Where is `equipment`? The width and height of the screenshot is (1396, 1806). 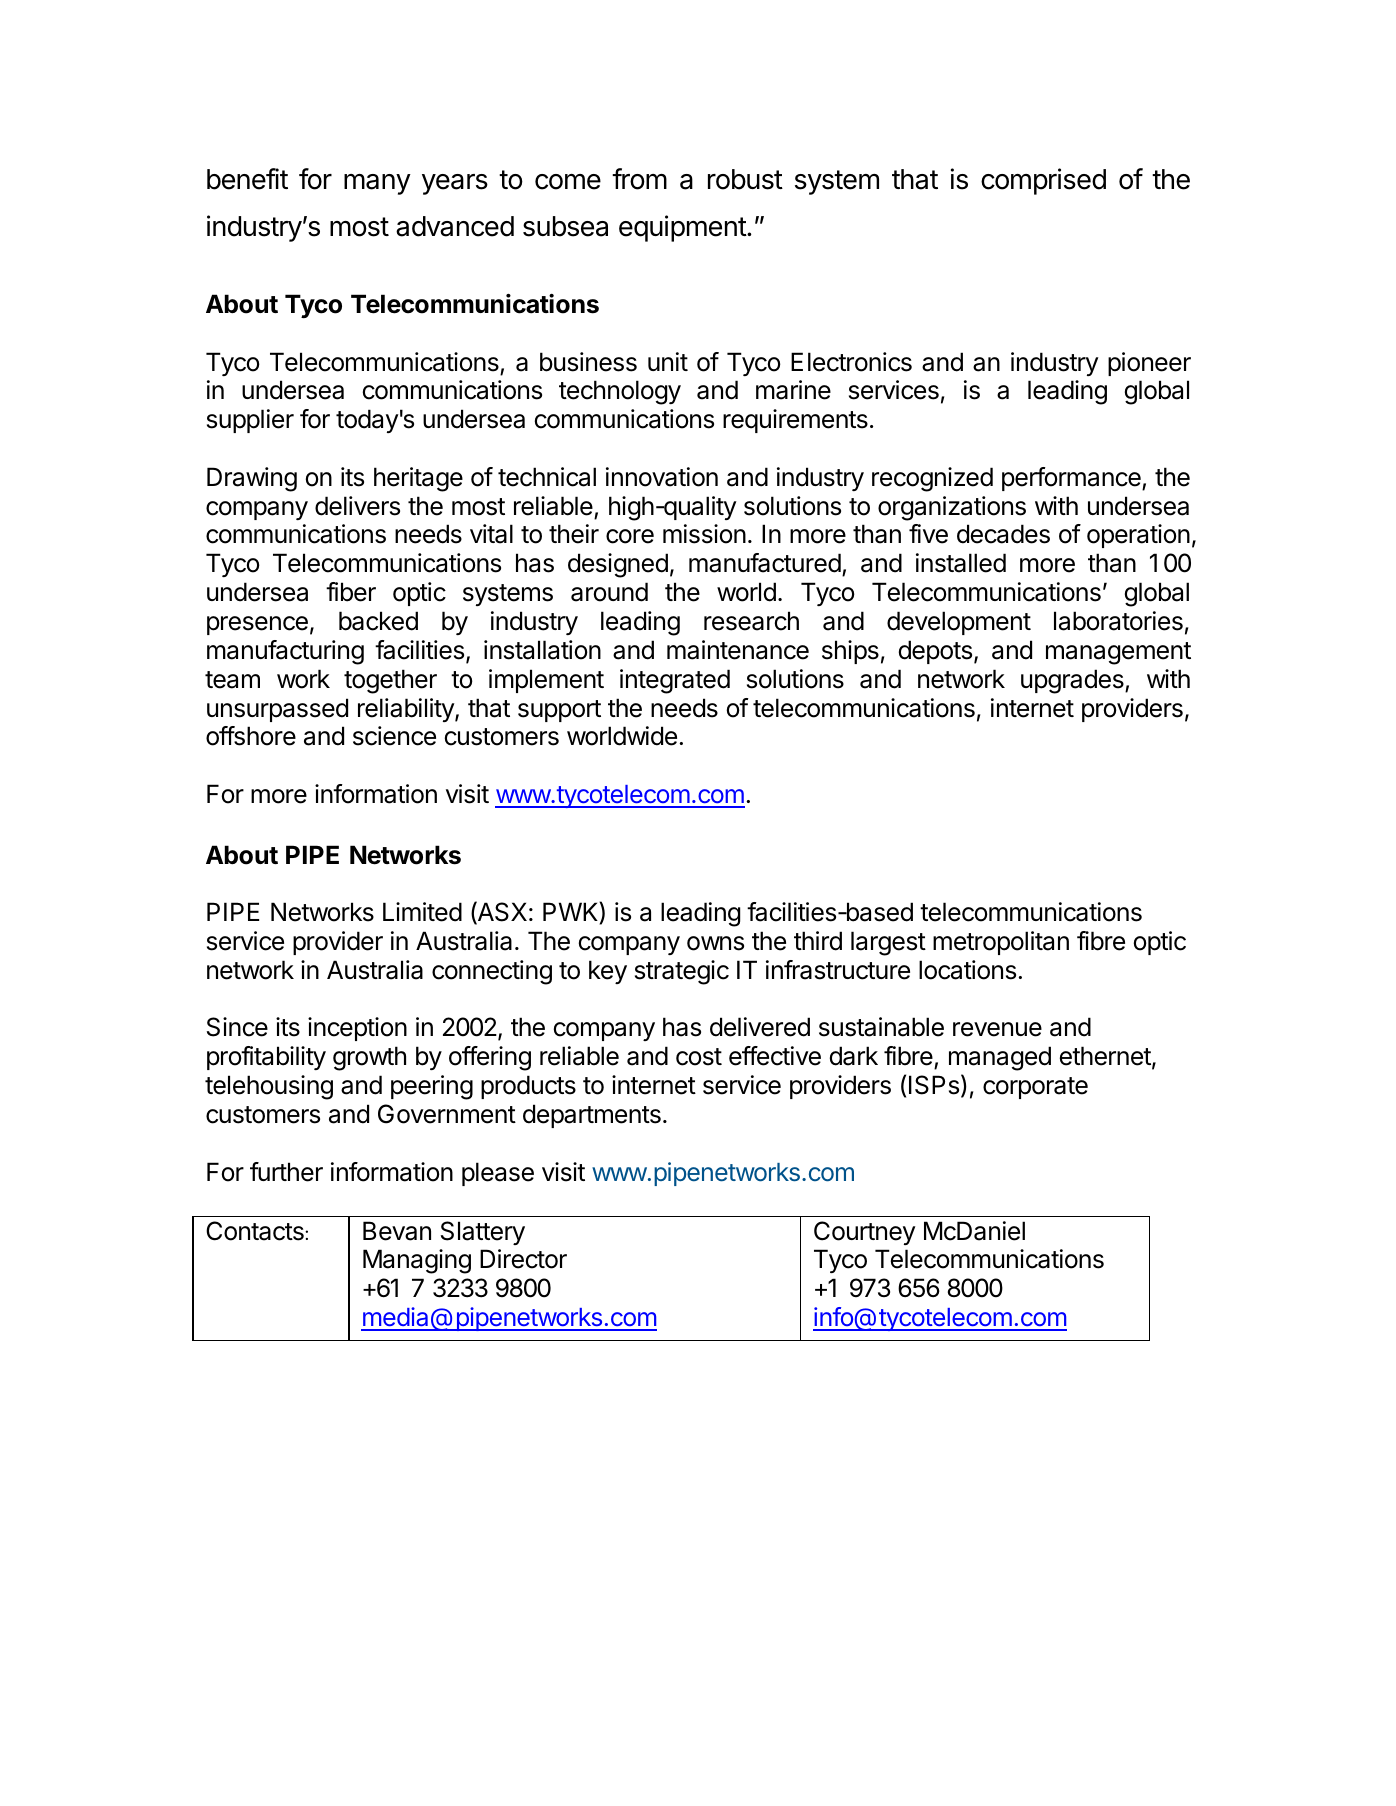
equipment is located at coordinates (683, 228).
